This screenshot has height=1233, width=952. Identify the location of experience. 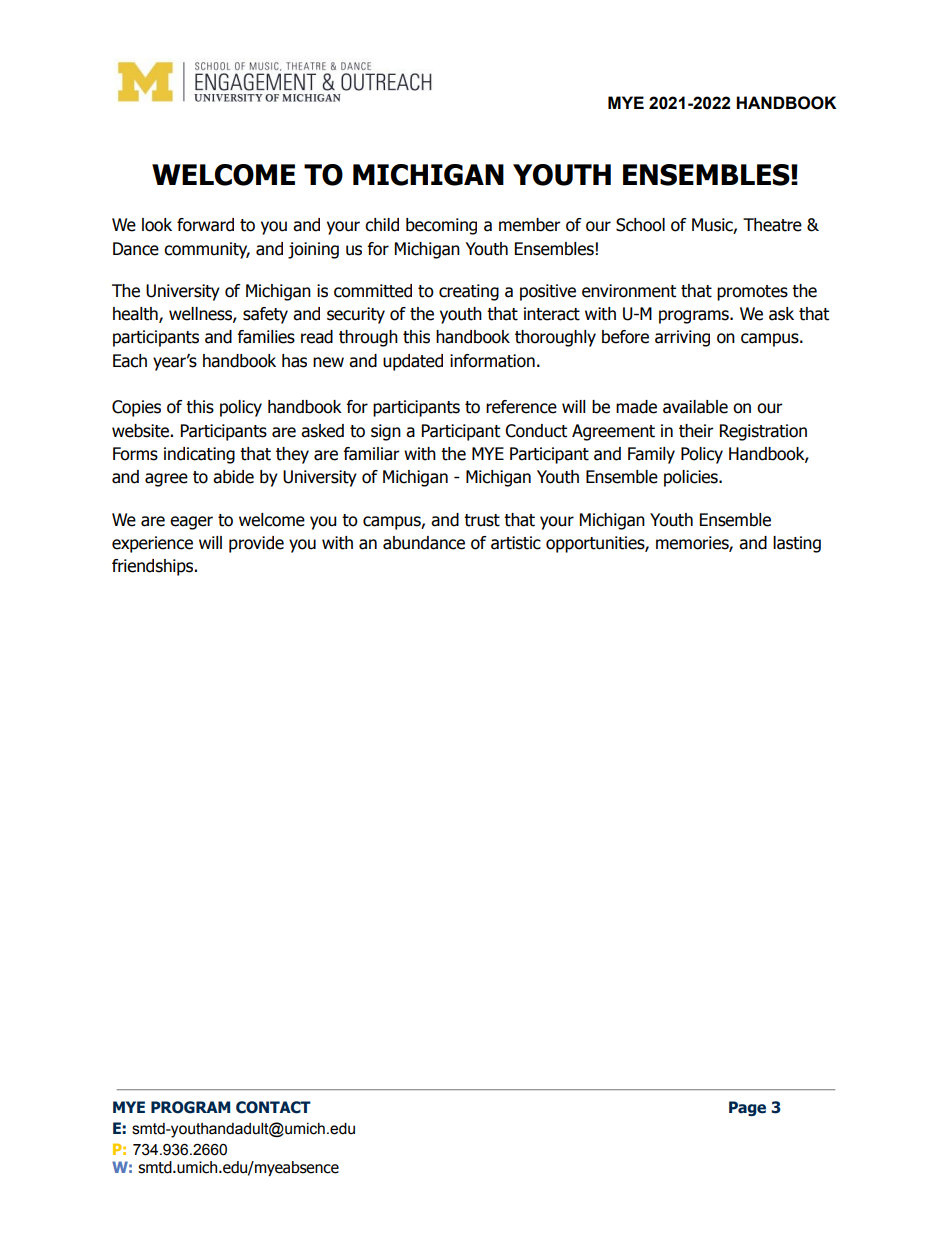
(152, 544).
